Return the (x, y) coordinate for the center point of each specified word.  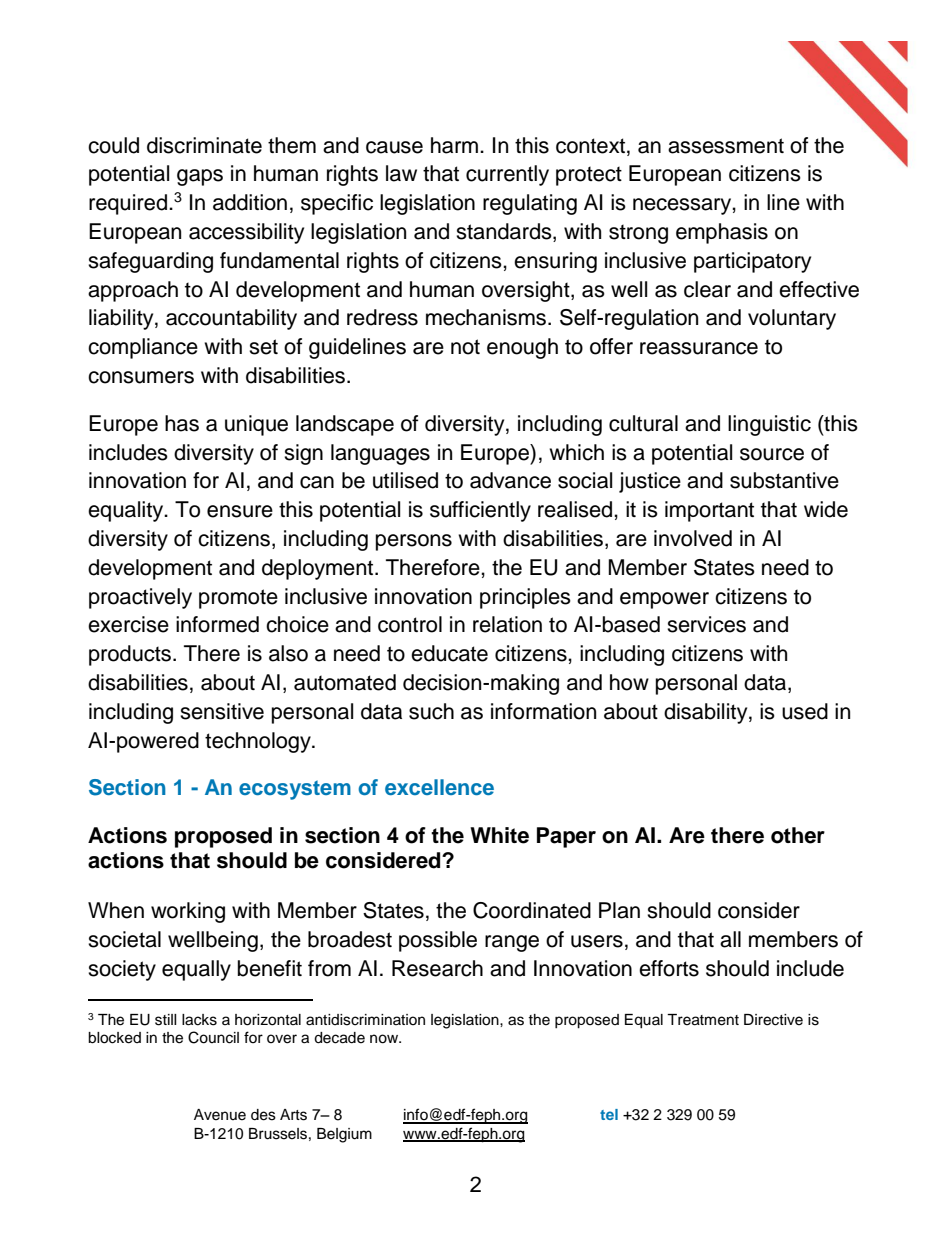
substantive (784, 480)
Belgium (344, 1135)
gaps (200, 177)
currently (507, 175)
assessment (726, 146)
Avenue (220, 1115)
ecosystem (295, 790)
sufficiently (480, 511)
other (798, 835)
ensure (240, 511)
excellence (439, 787)
